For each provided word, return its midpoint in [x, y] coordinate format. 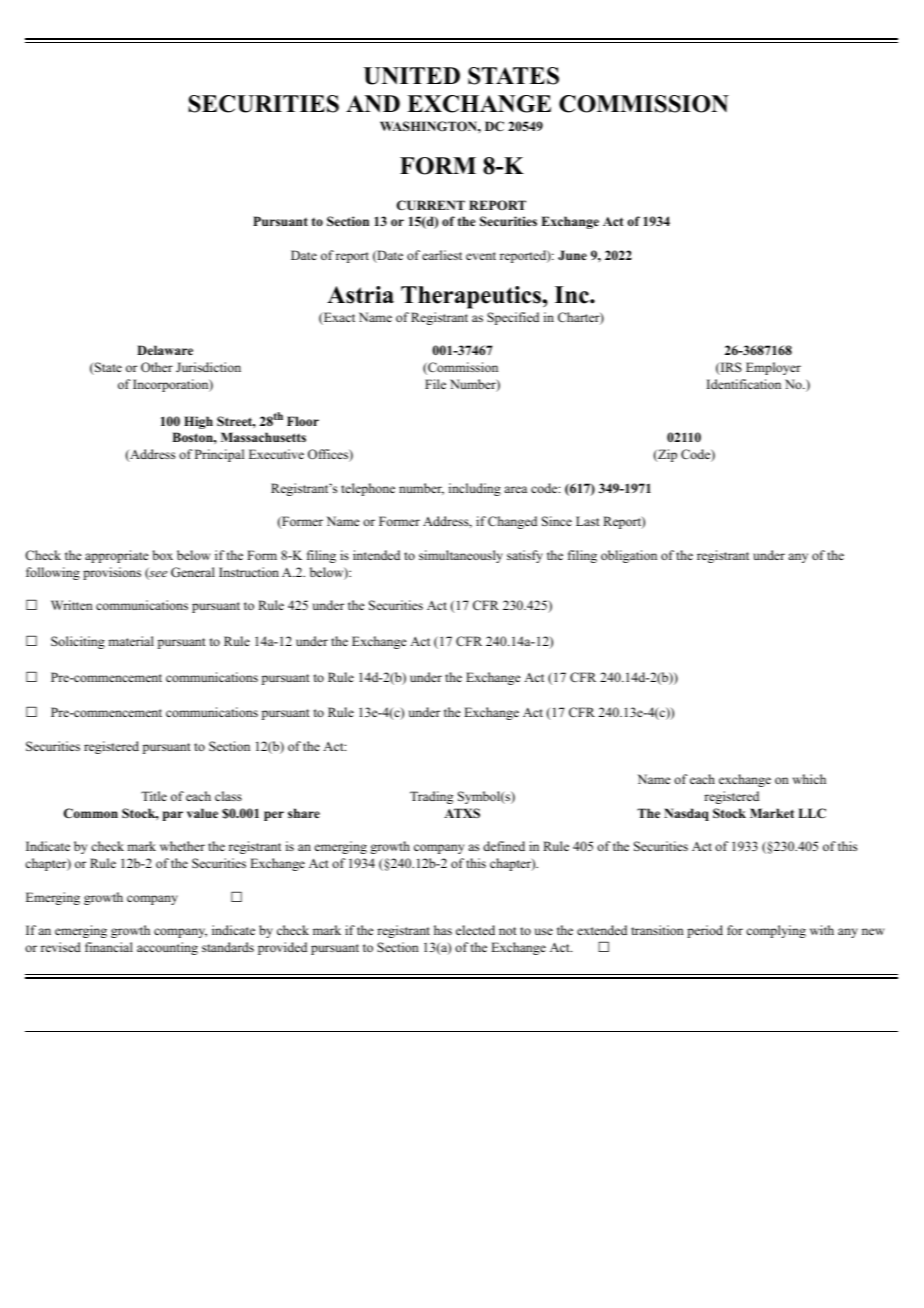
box [163, 555]
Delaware [165, 350]
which [809, 779]
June [572, 255]
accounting [167, 948]
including [475, 489]
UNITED [412, 76]
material [131, 641]
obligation [629, 556]
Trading [431, 797]
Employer [773, 368]
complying [776, 931]
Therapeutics [472, 297]
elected [475, 930]
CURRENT [431, 205]
